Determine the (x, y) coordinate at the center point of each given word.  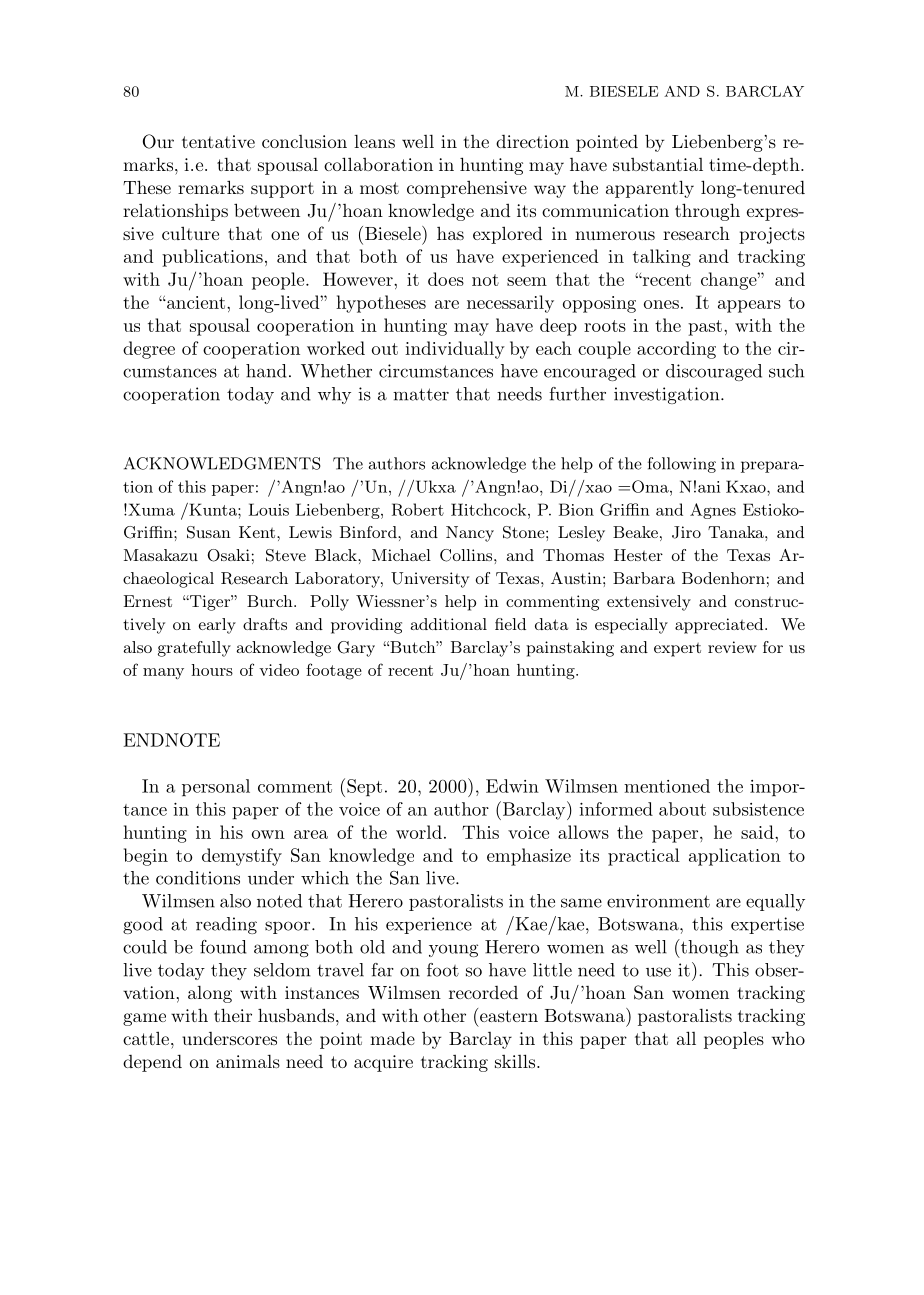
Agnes (713, 511)
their (233, 1015)
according (676, 350)
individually (455, 350)
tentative (218, 141)
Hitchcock (490, 509)
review (732, 647)
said (758, 832)
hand (266, 371)
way (550, 191)
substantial (658, 164)
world (419, 832)
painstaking (570, 649)
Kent (258, 532)
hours (212, 670)
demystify (242, 857)
